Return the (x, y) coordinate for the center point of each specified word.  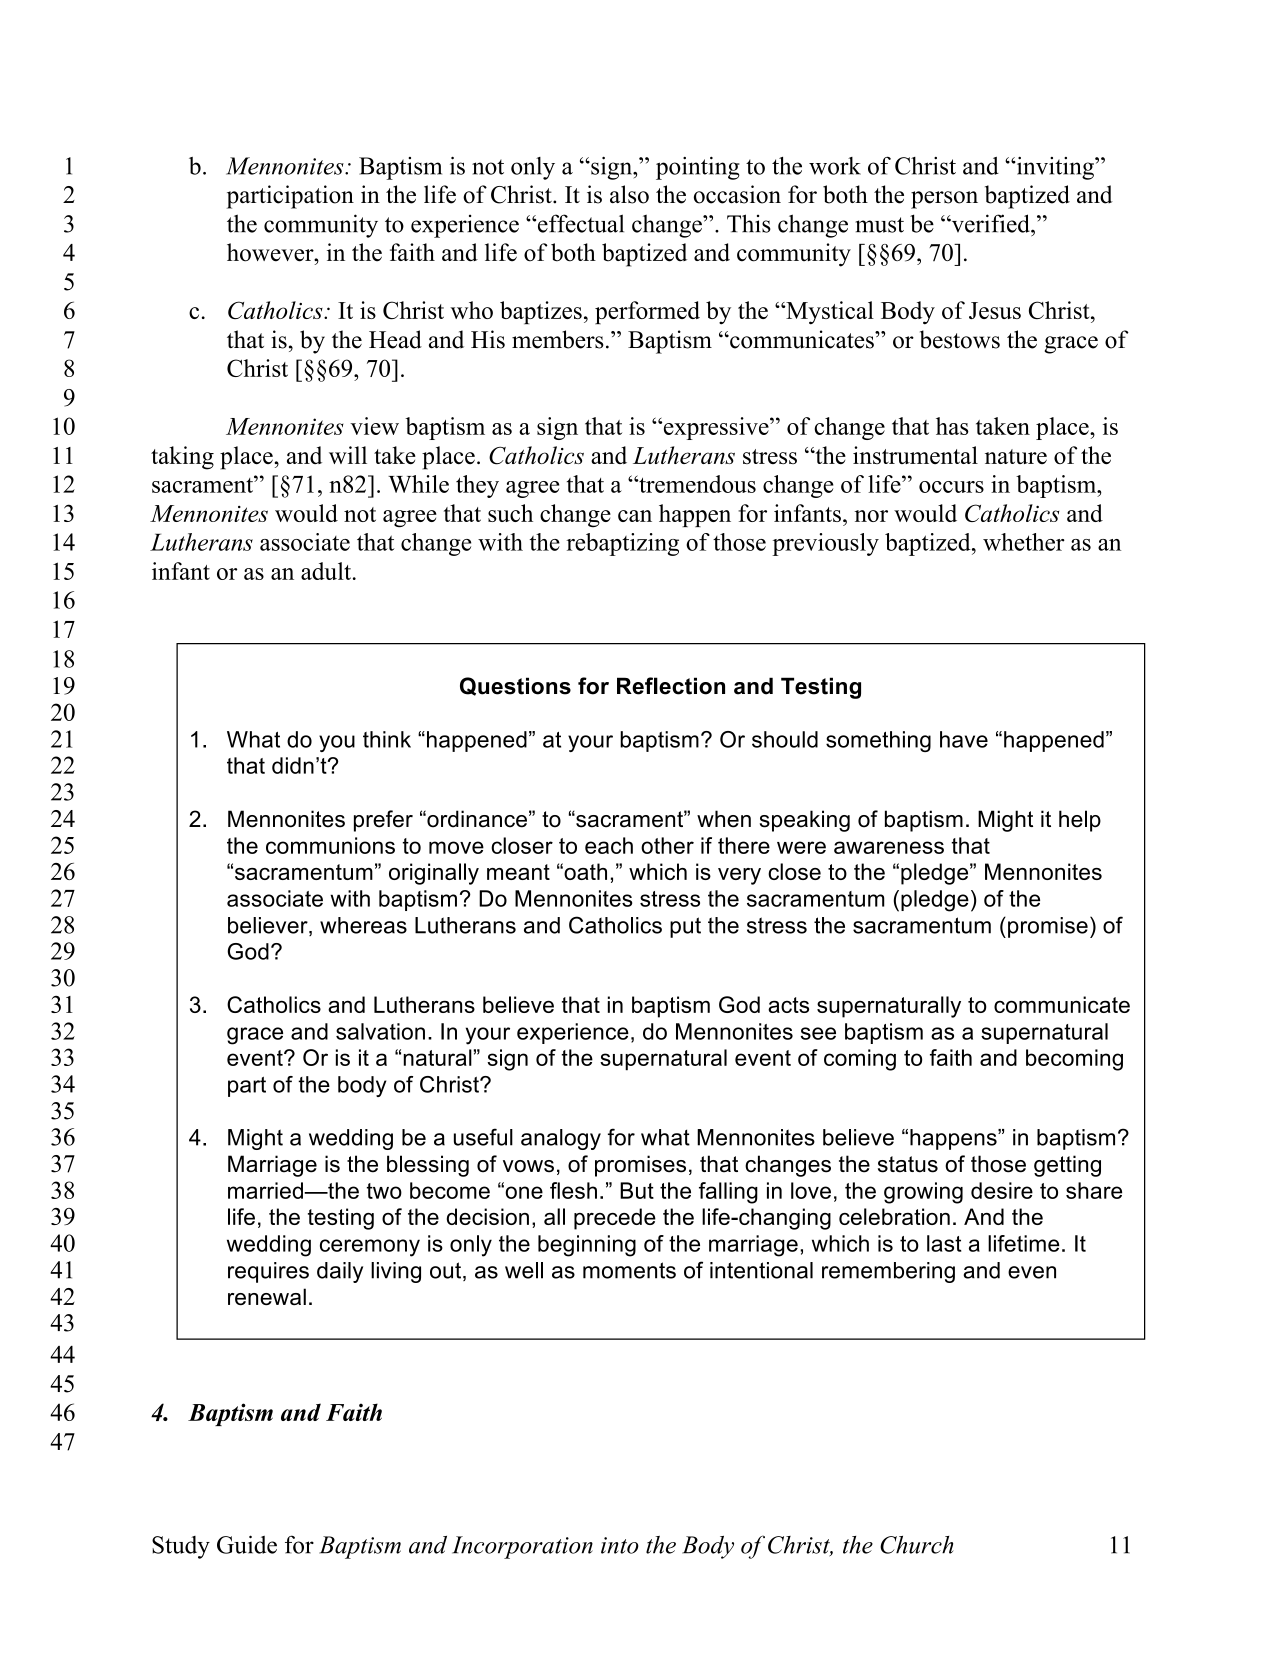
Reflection (671, 686)
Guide (247, 1544)
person (944, 200)
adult (327, 571)
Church (917, 1545)
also (629, 194)
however (271, 252)
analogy (561, 1139)
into (620, 1545)
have (964, 739)
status (908, 1164)
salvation (380, 1031)
